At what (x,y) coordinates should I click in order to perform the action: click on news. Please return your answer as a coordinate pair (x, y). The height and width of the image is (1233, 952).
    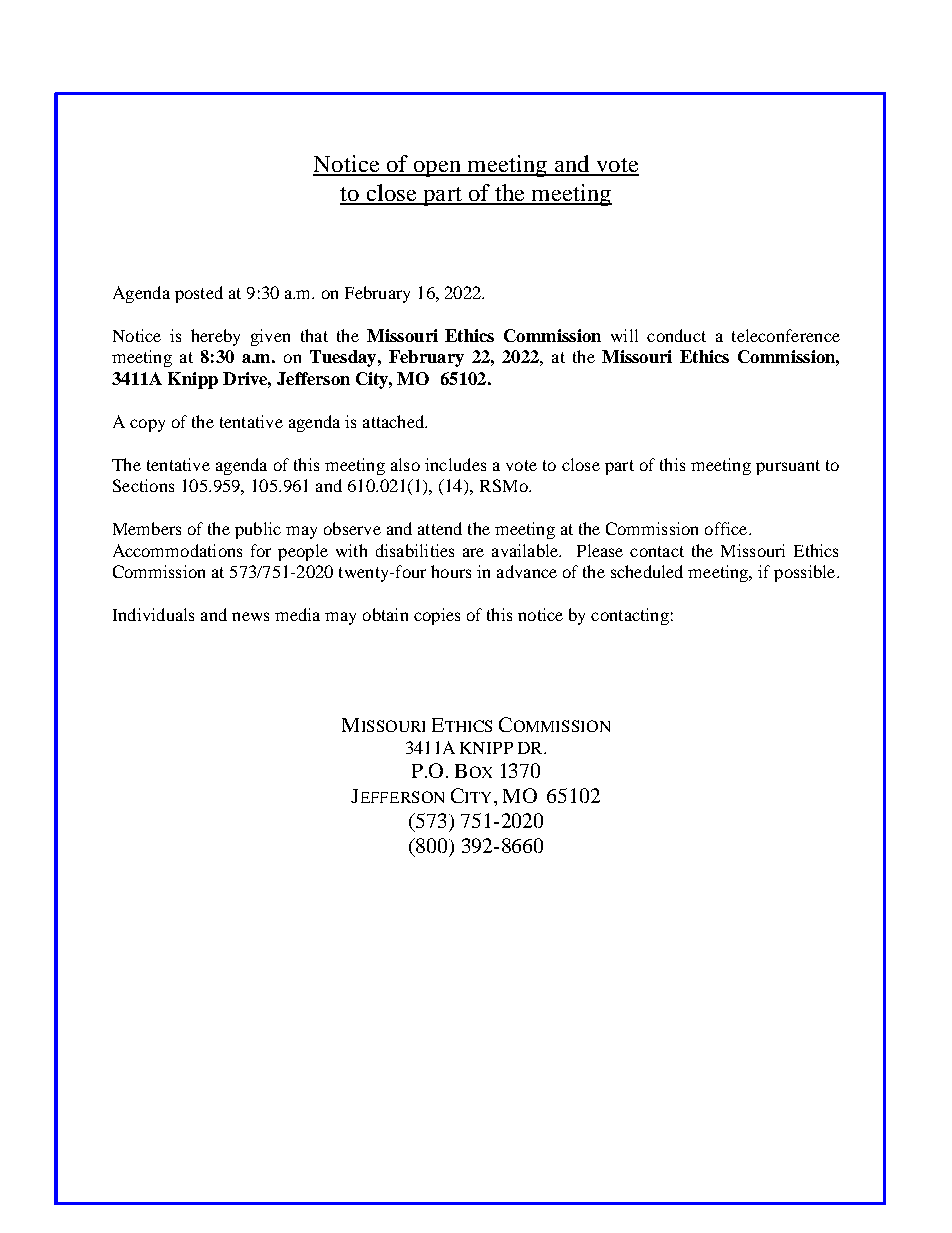
    Looking at the image, I should click on (250, 616).
